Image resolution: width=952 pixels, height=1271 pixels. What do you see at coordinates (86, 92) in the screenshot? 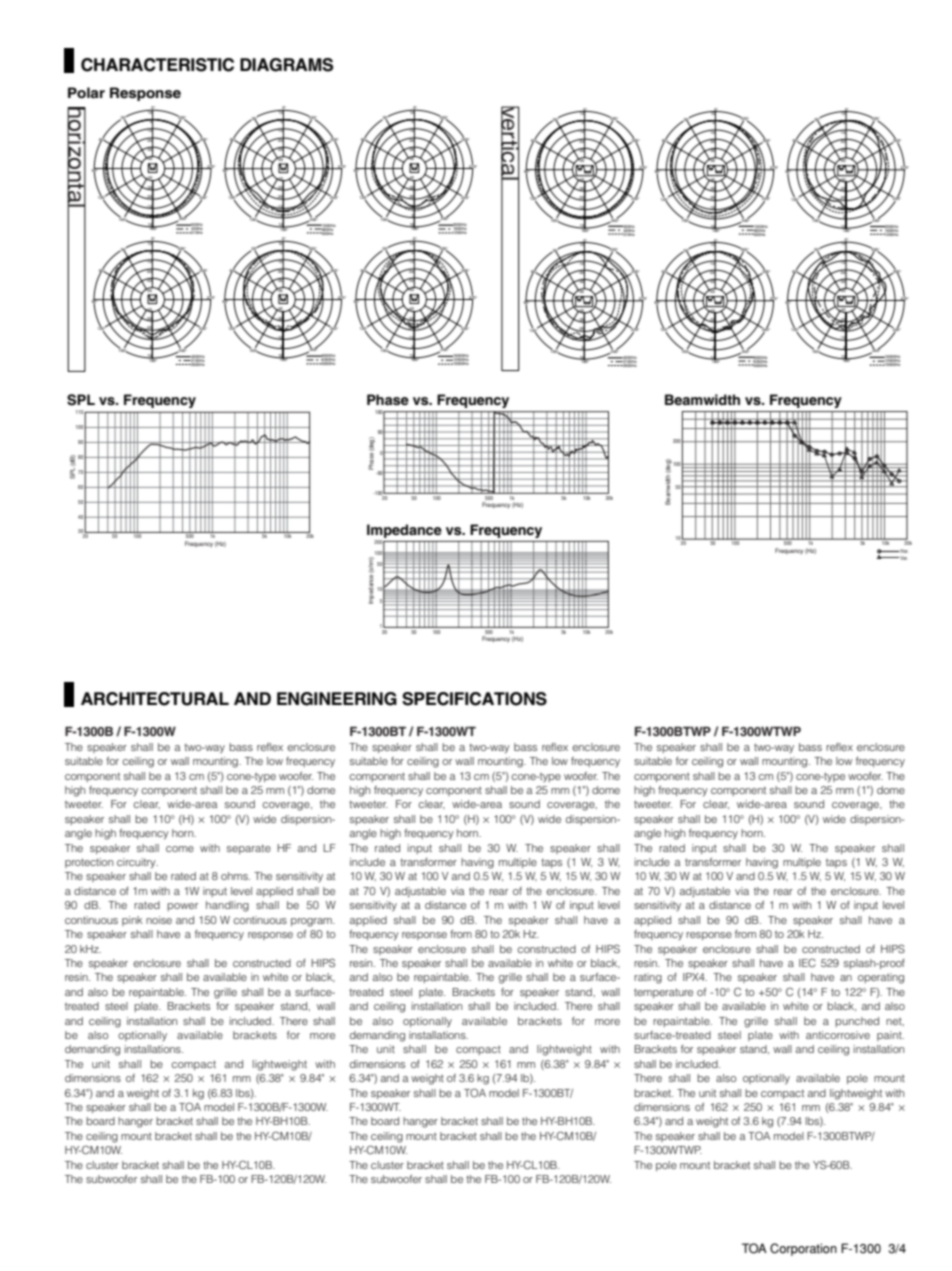
I see `Polar` at bounding box center [86, 92].
